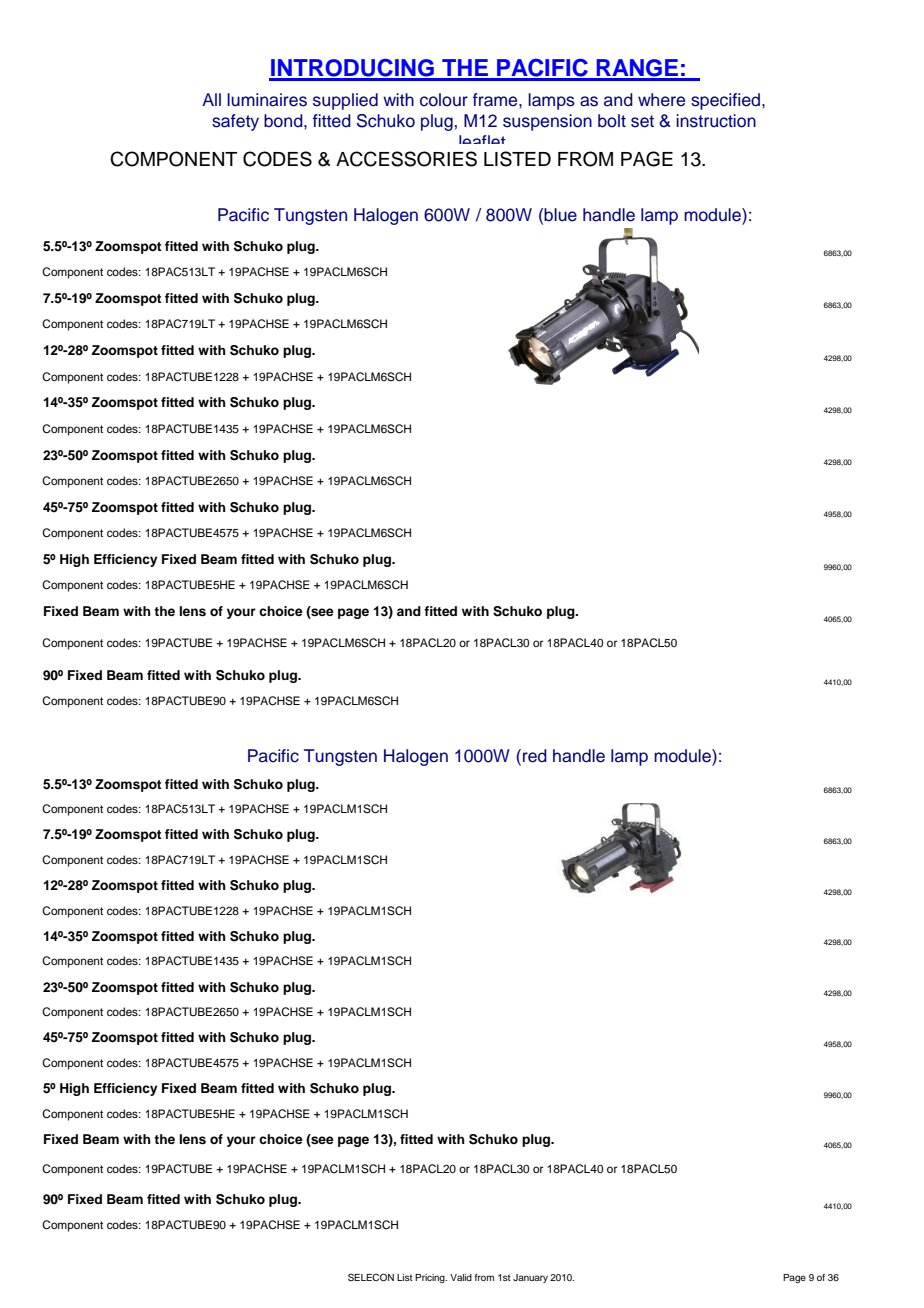  Describe the element at coordinates (406, 159) in the page. I see `ACCESSORIES` at that location.
